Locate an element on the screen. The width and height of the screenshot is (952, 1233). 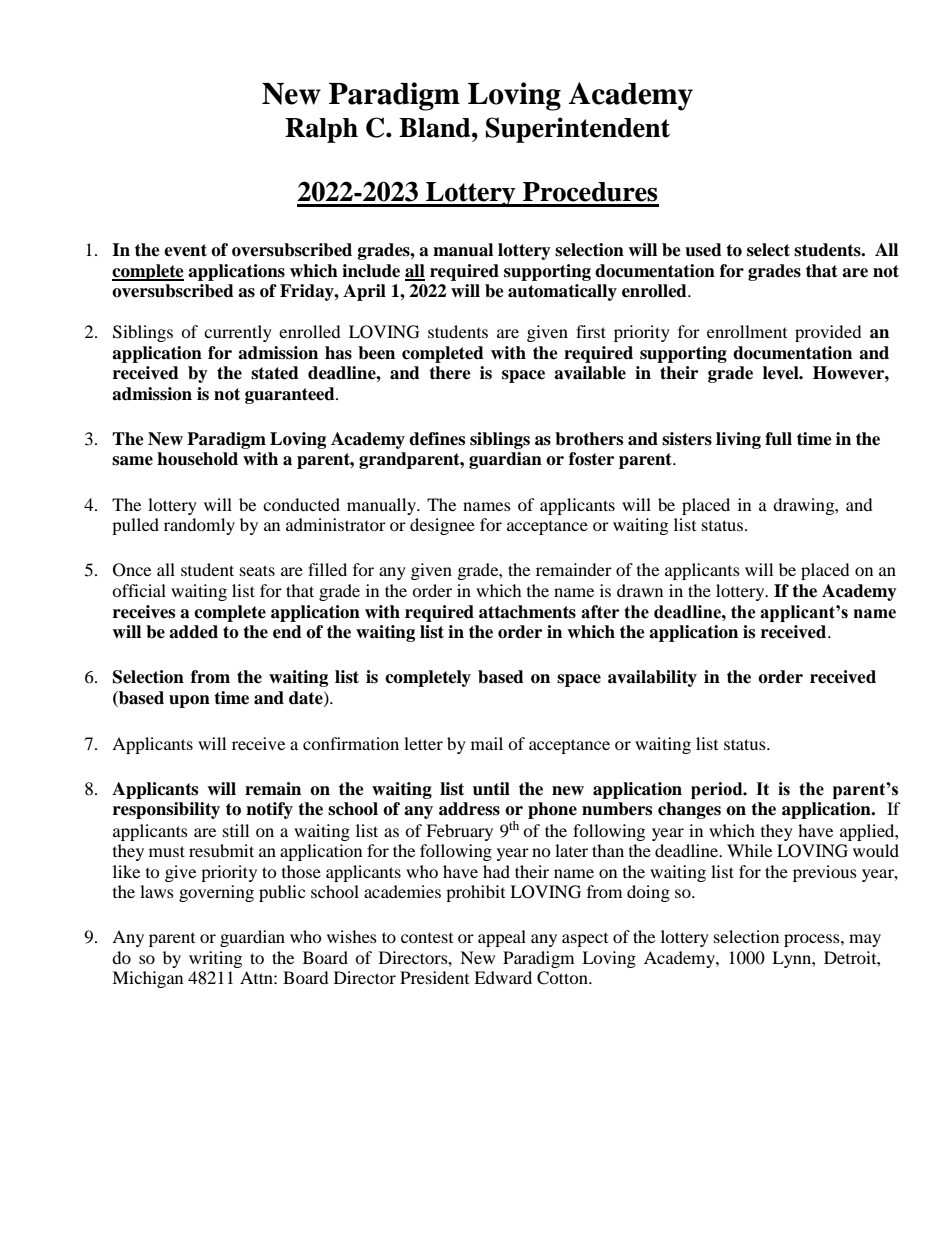
Ralph is located at coordinates (321, 130).
